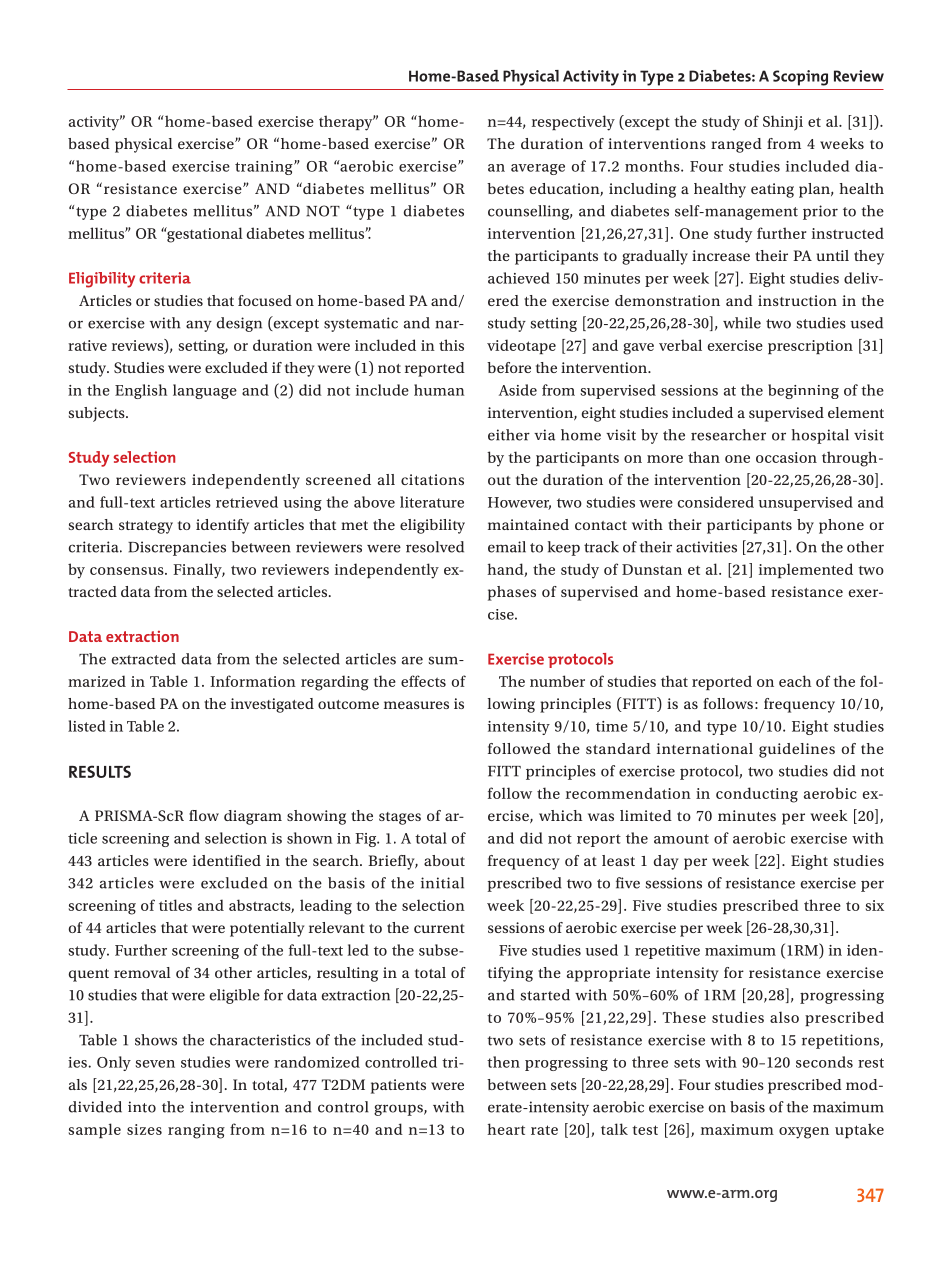 The width and height of the page is (952, 1270). I want to click on training, so click(265, 168).
